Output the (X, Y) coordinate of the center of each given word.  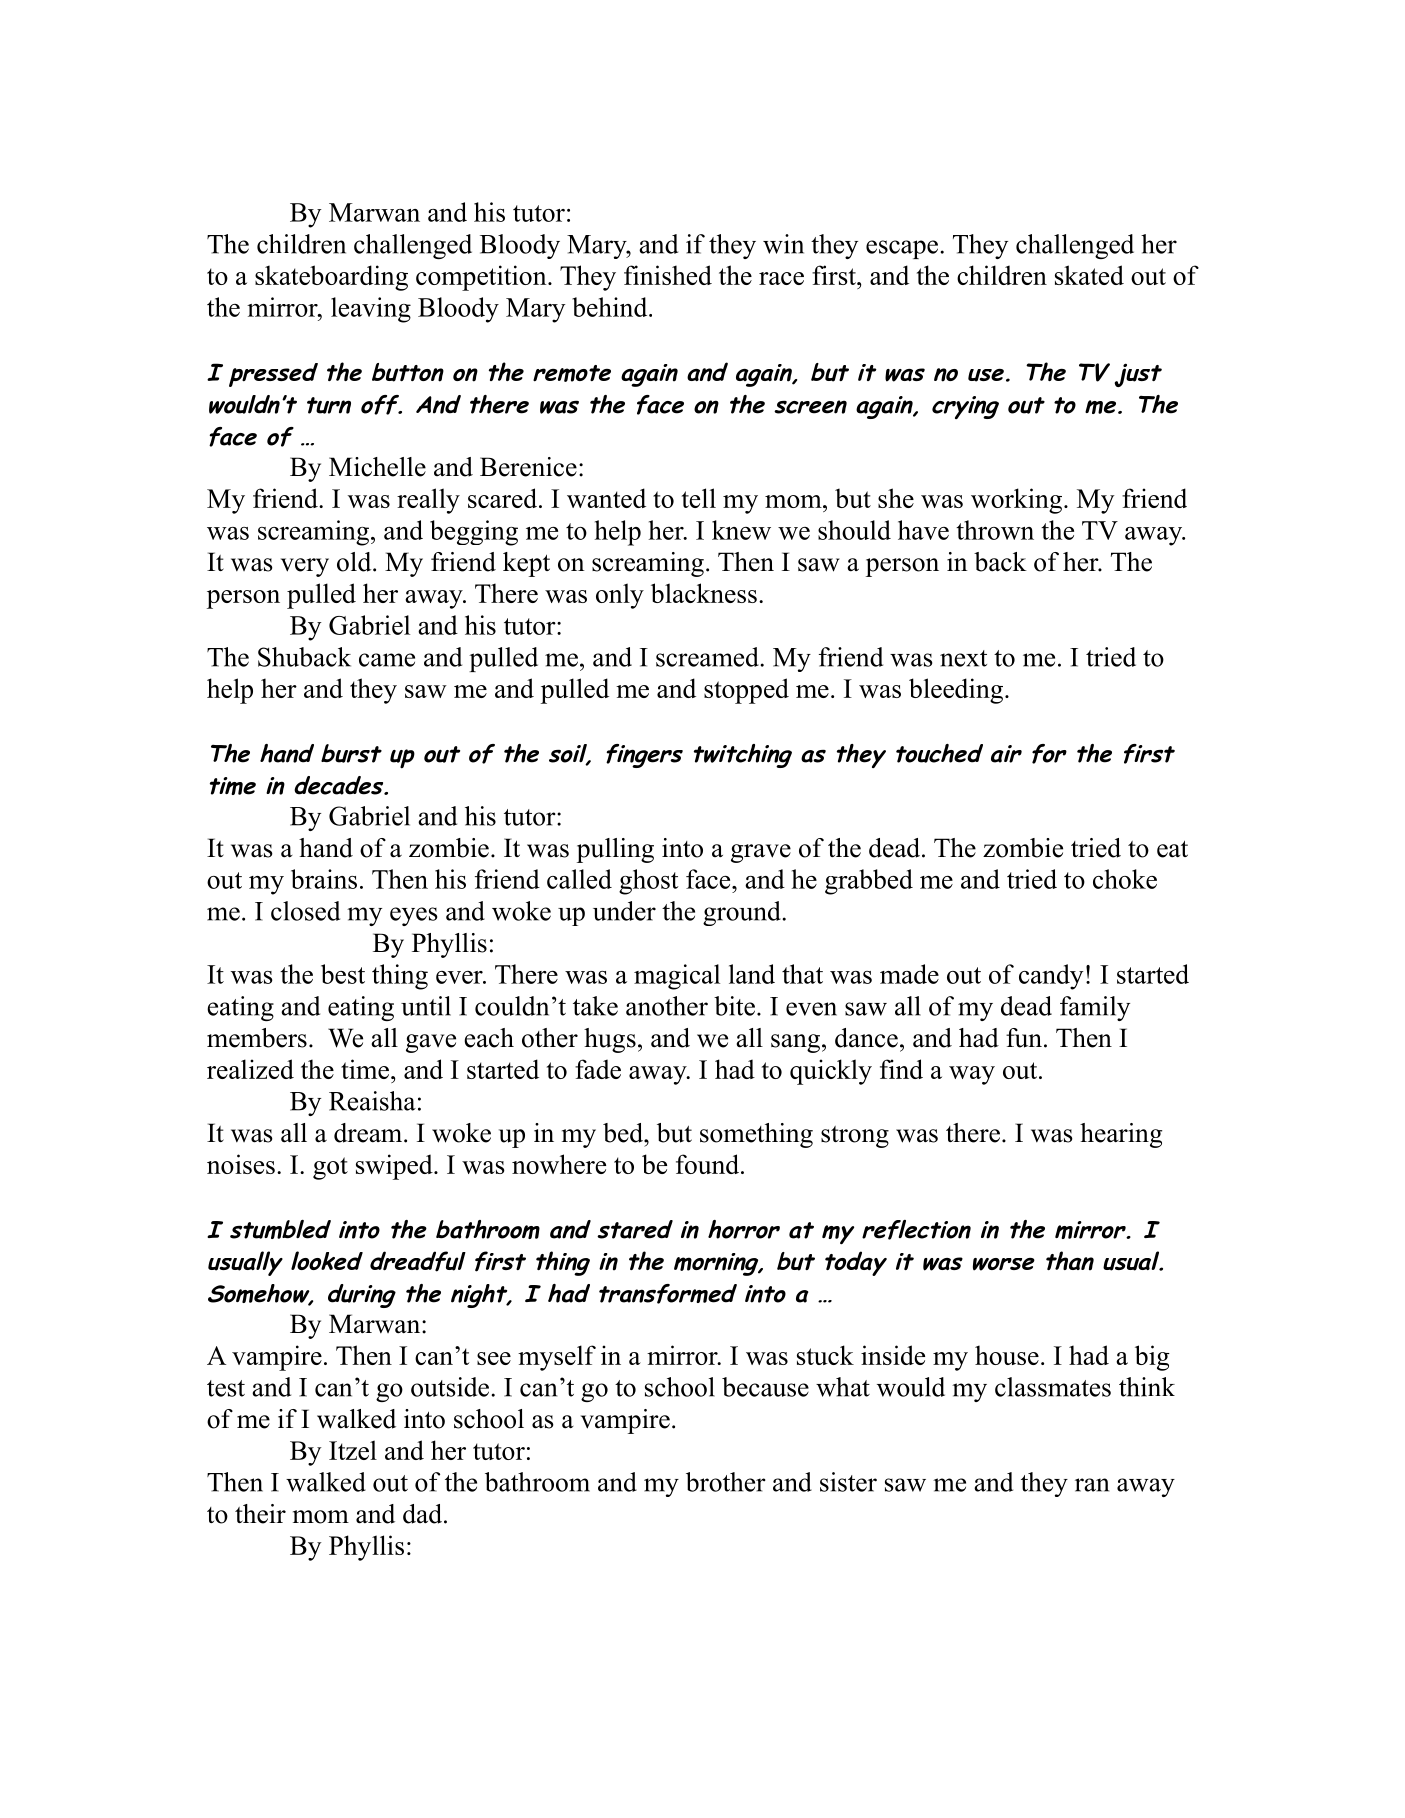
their (260, 1514)
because (765, 1387)
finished (668, 275)
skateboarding (331, 278)
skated (1089, 275)
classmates (1053, 1387)
